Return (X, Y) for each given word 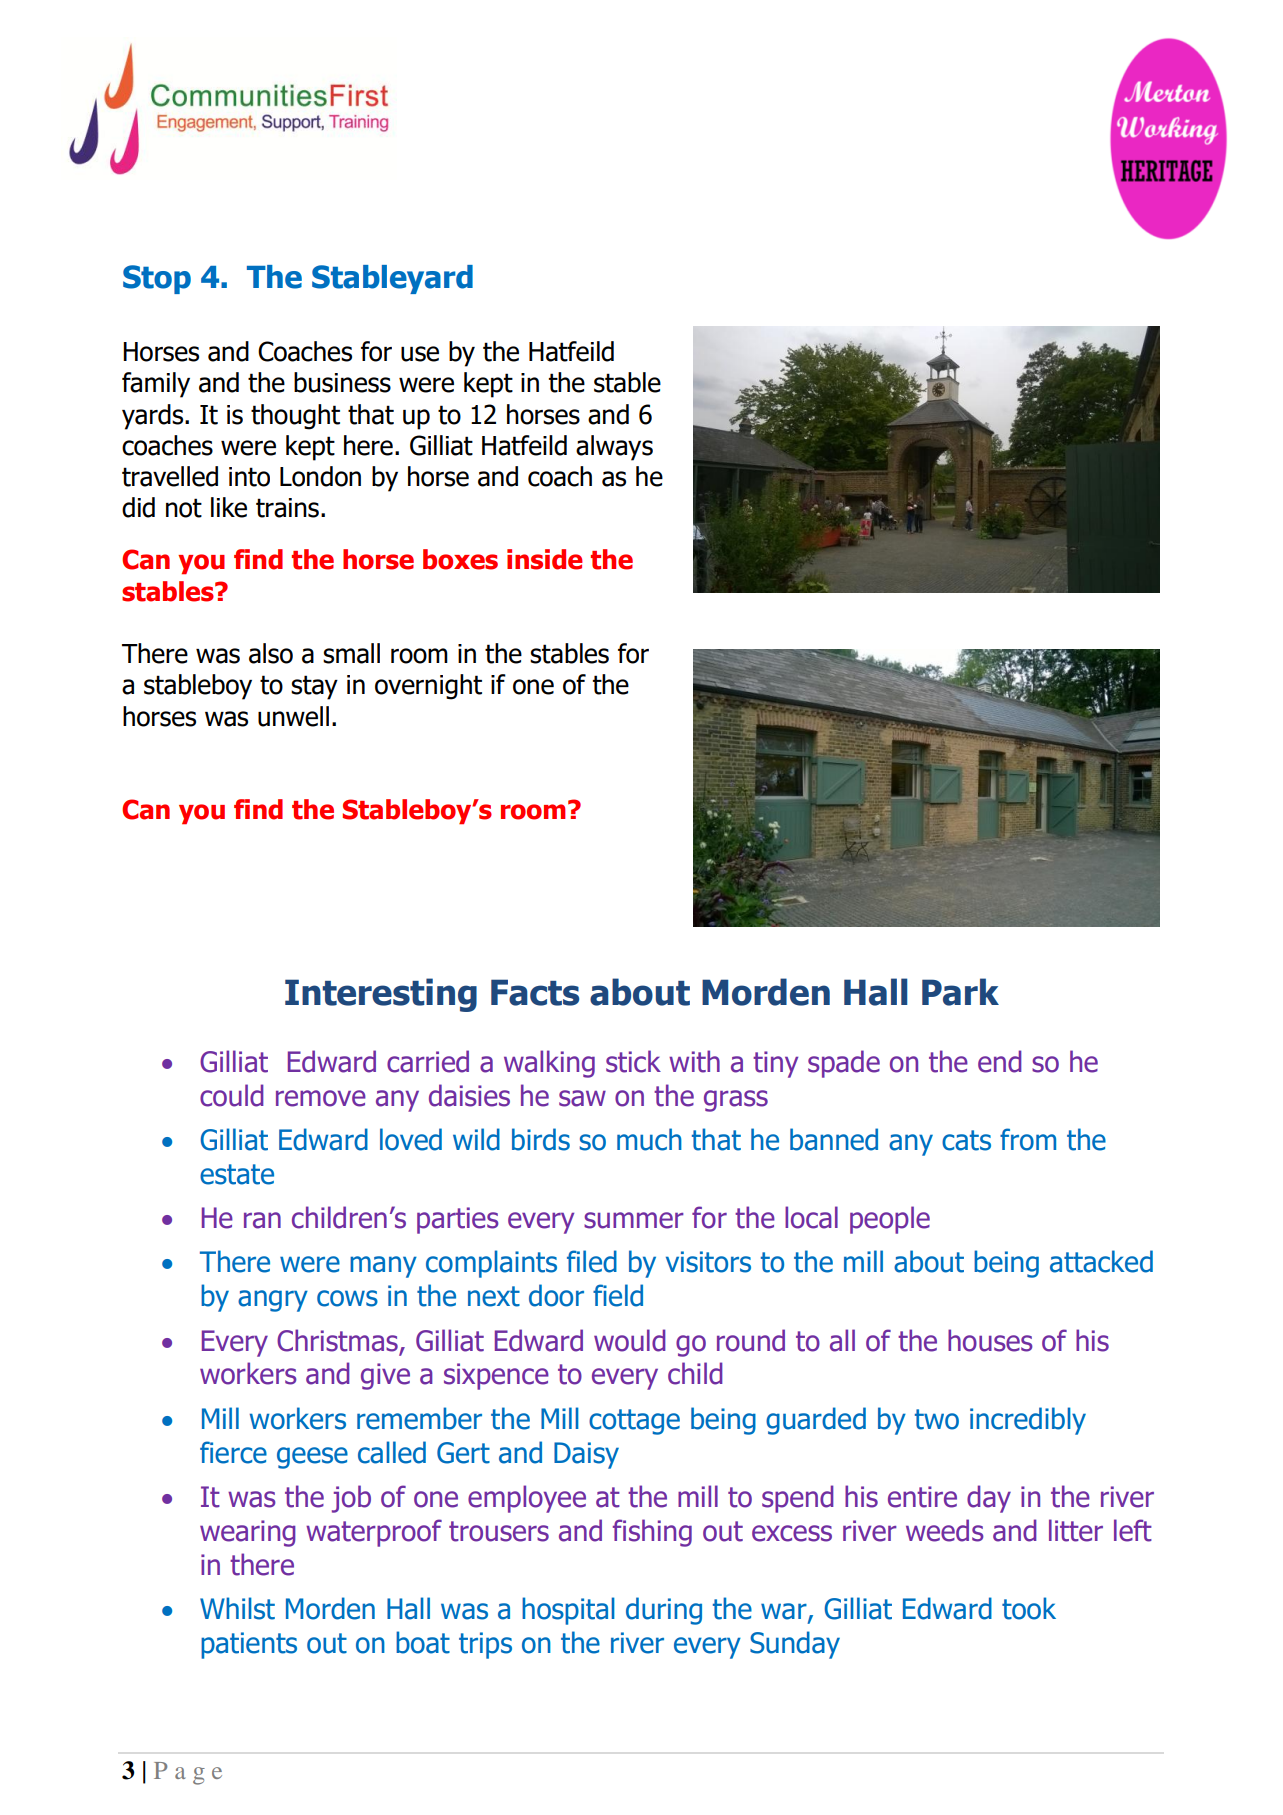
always (614, 448)
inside (545, 559)
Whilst (237, 1608)
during (664, 1611)
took (1029, 1608)
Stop (157, 279)
